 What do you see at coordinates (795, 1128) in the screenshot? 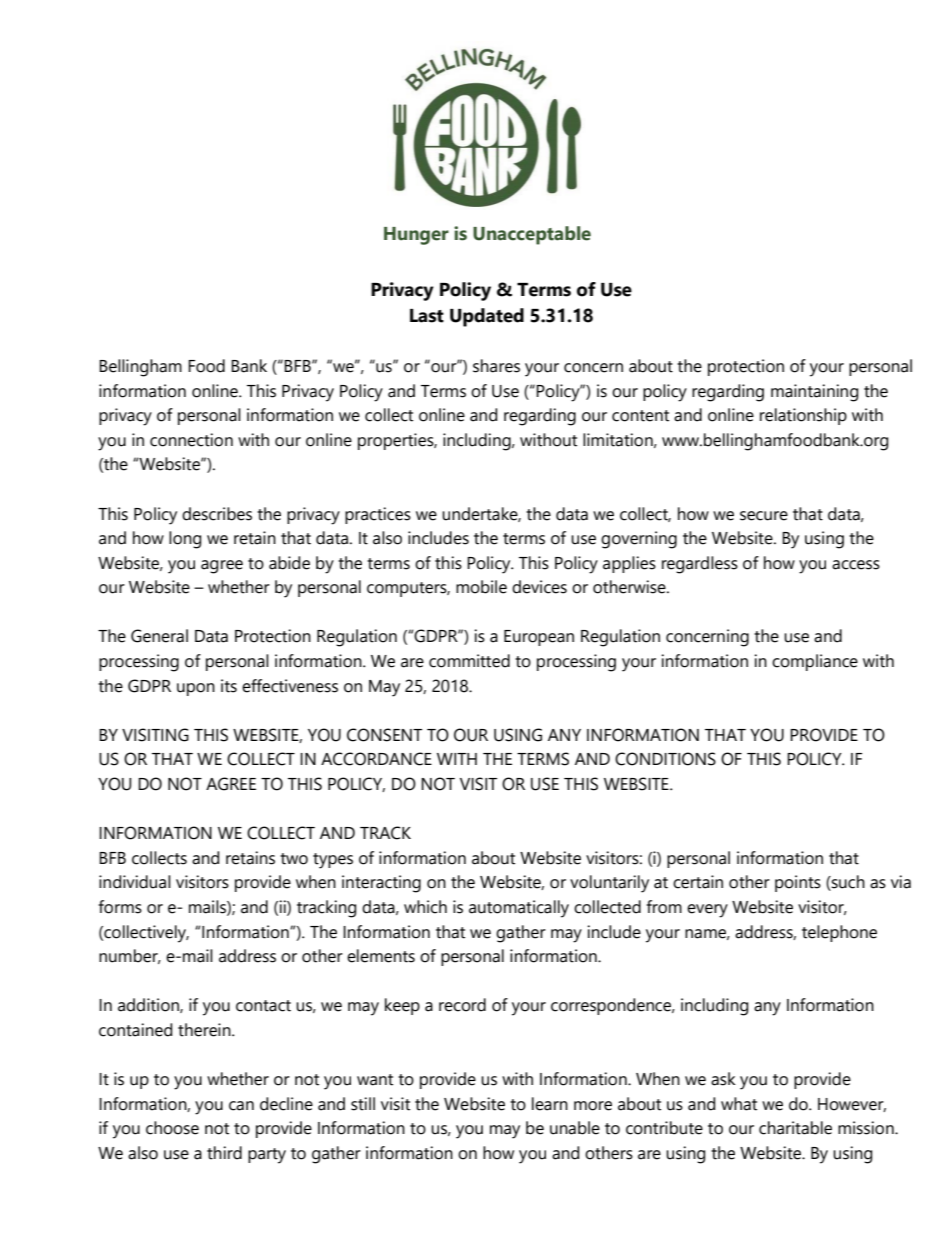
I see `charitable` at bounding box center [795, 1128].
